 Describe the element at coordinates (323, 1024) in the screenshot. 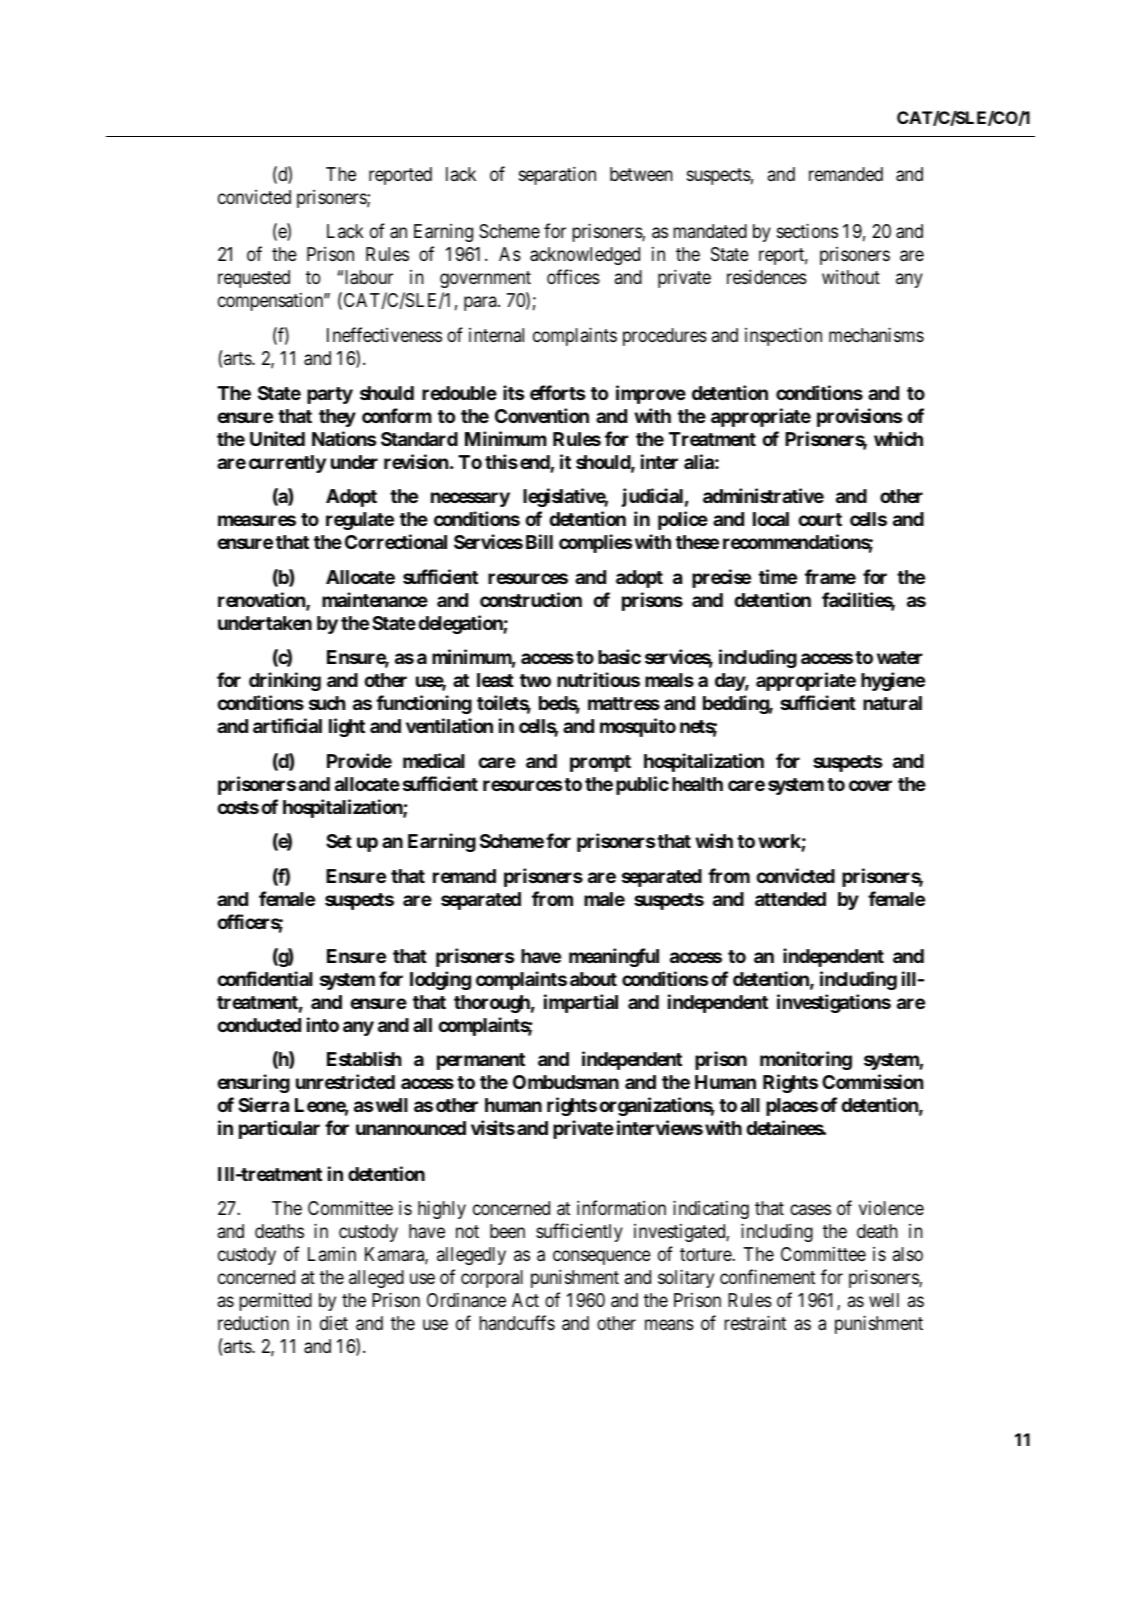

I see `into` at that location.
